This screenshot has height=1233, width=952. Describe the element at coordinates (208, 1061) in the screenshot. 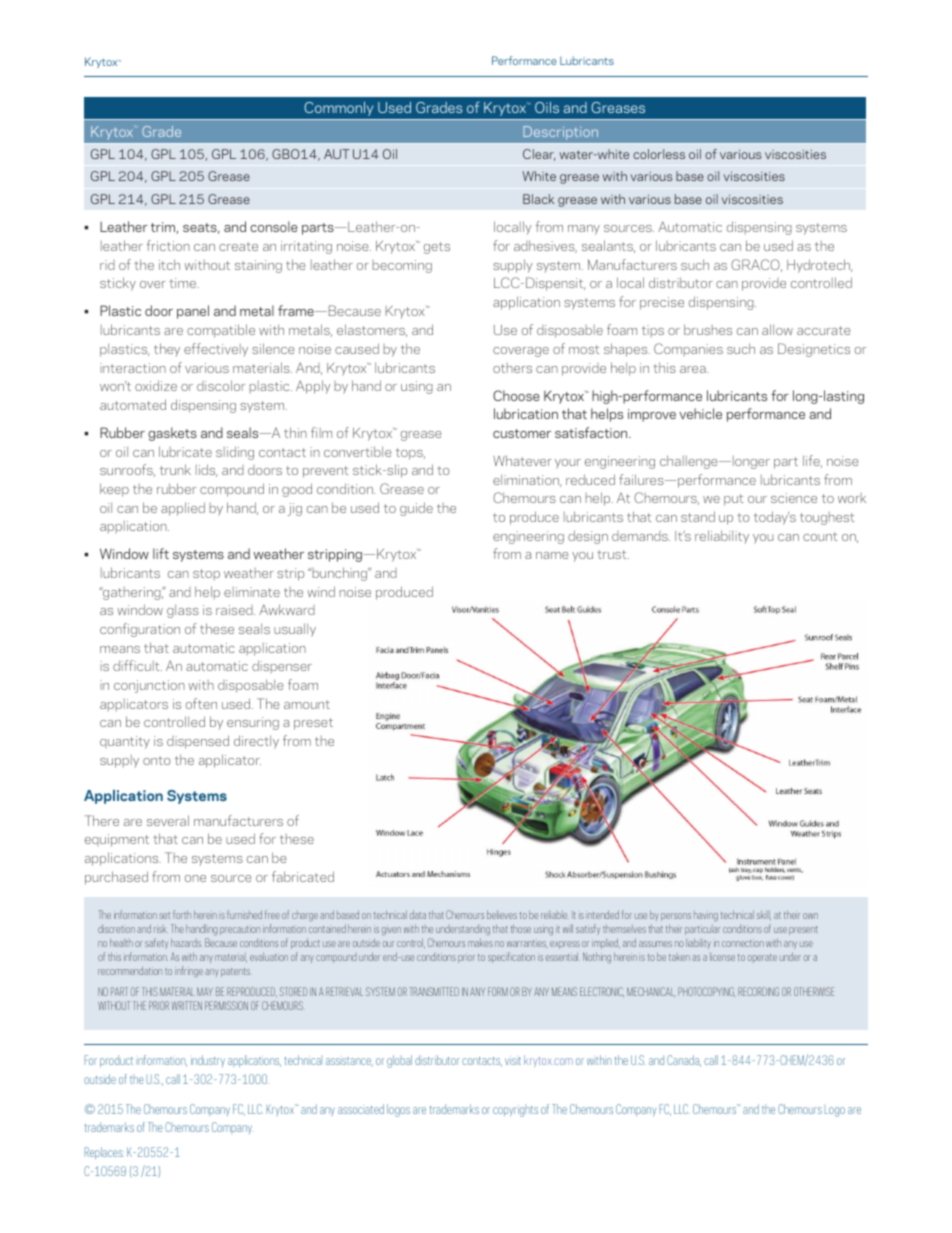

I see `industry` at that location.
